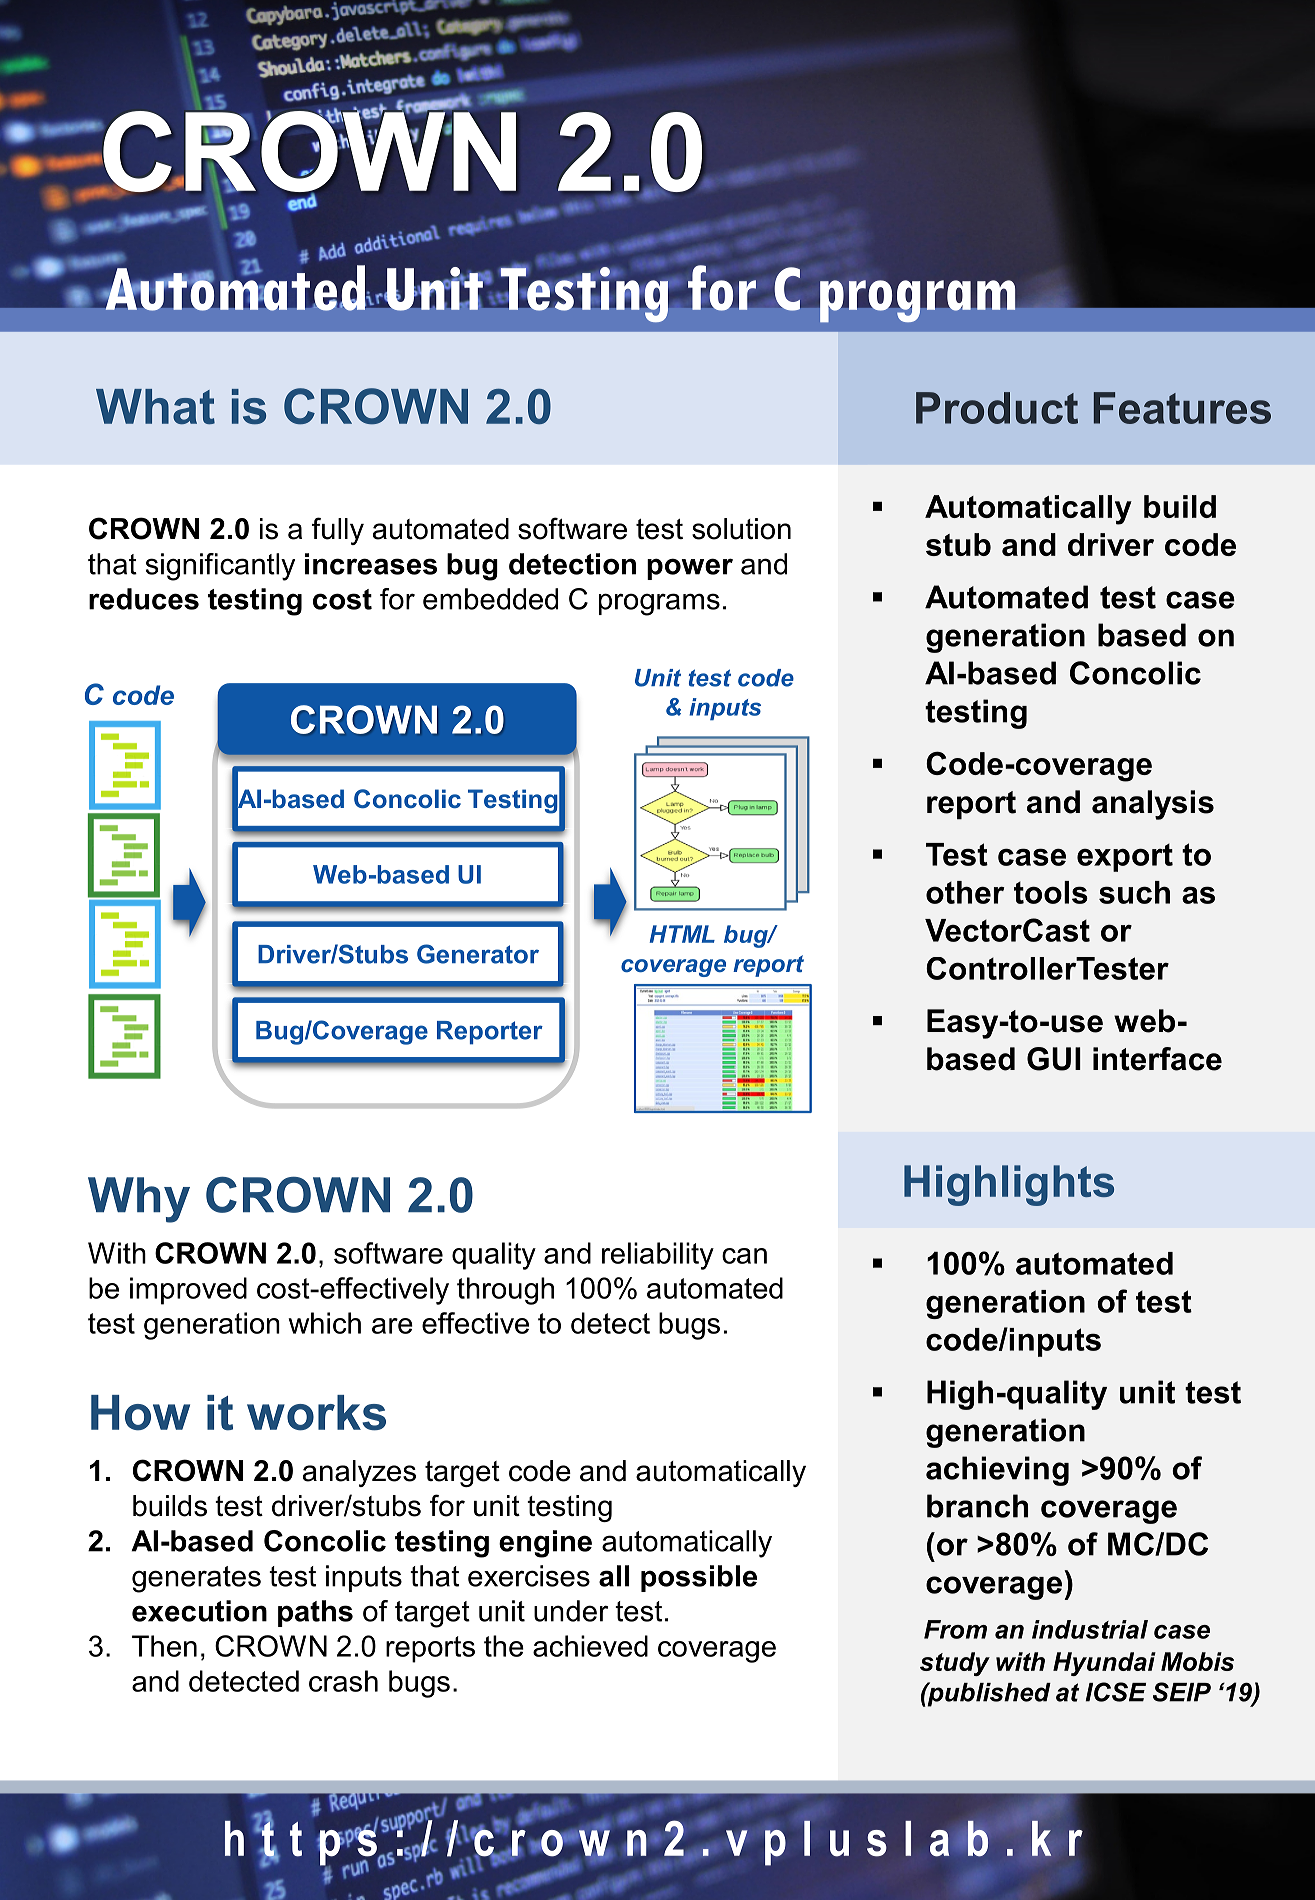  What do you see at coordinates (741, 529) in the image?
I see `solution` at bounding box center [741, 529].
